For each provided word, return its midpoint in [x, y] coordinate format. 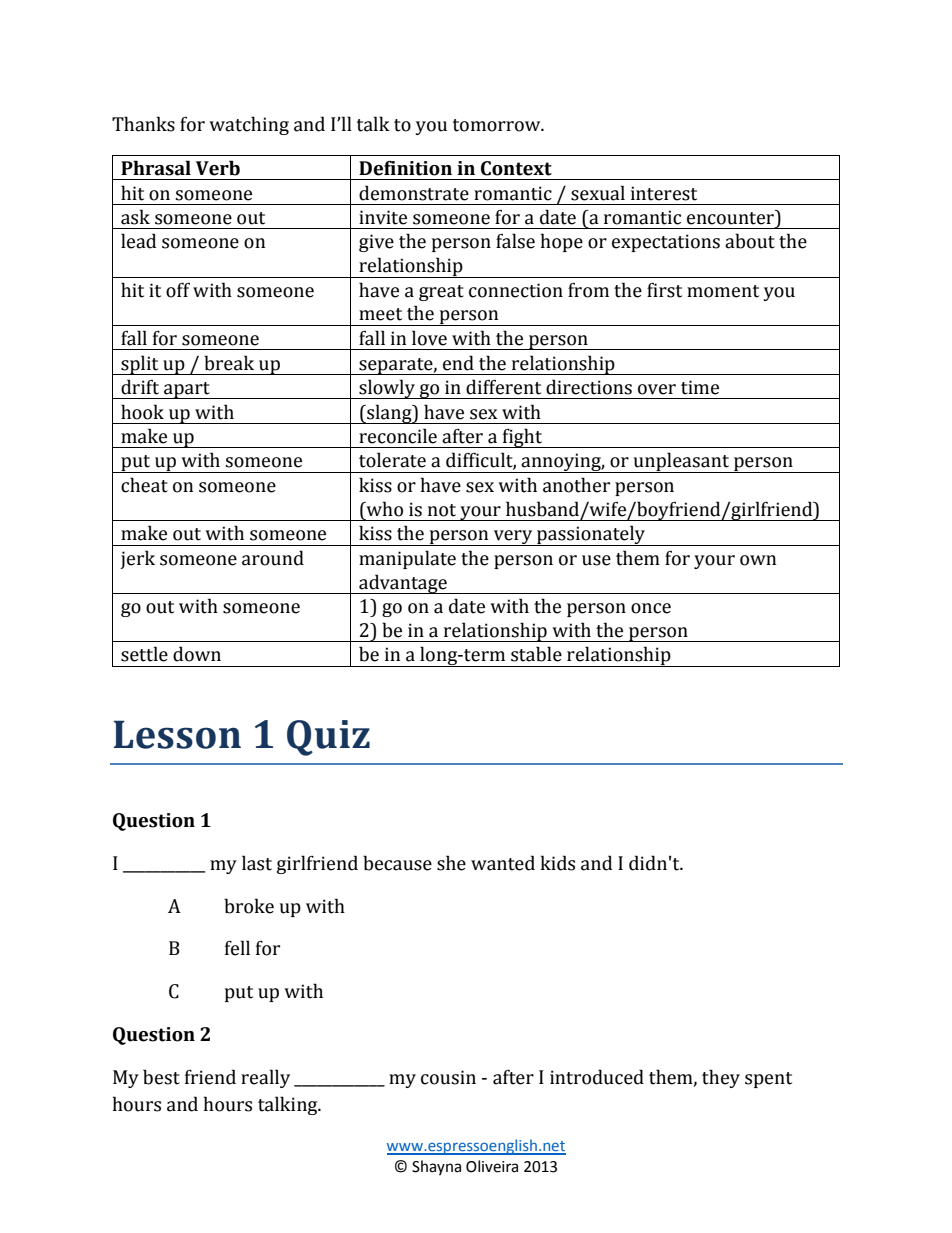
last [257, 863]
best [161, 1077]
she [451, 863]
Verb [218, 168]
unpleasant [681, 462]
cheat [144, 485]
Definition [405, 168]
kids [558, 863]
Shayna [436, 1167]
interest [664, 193]
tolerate [392, 460]
